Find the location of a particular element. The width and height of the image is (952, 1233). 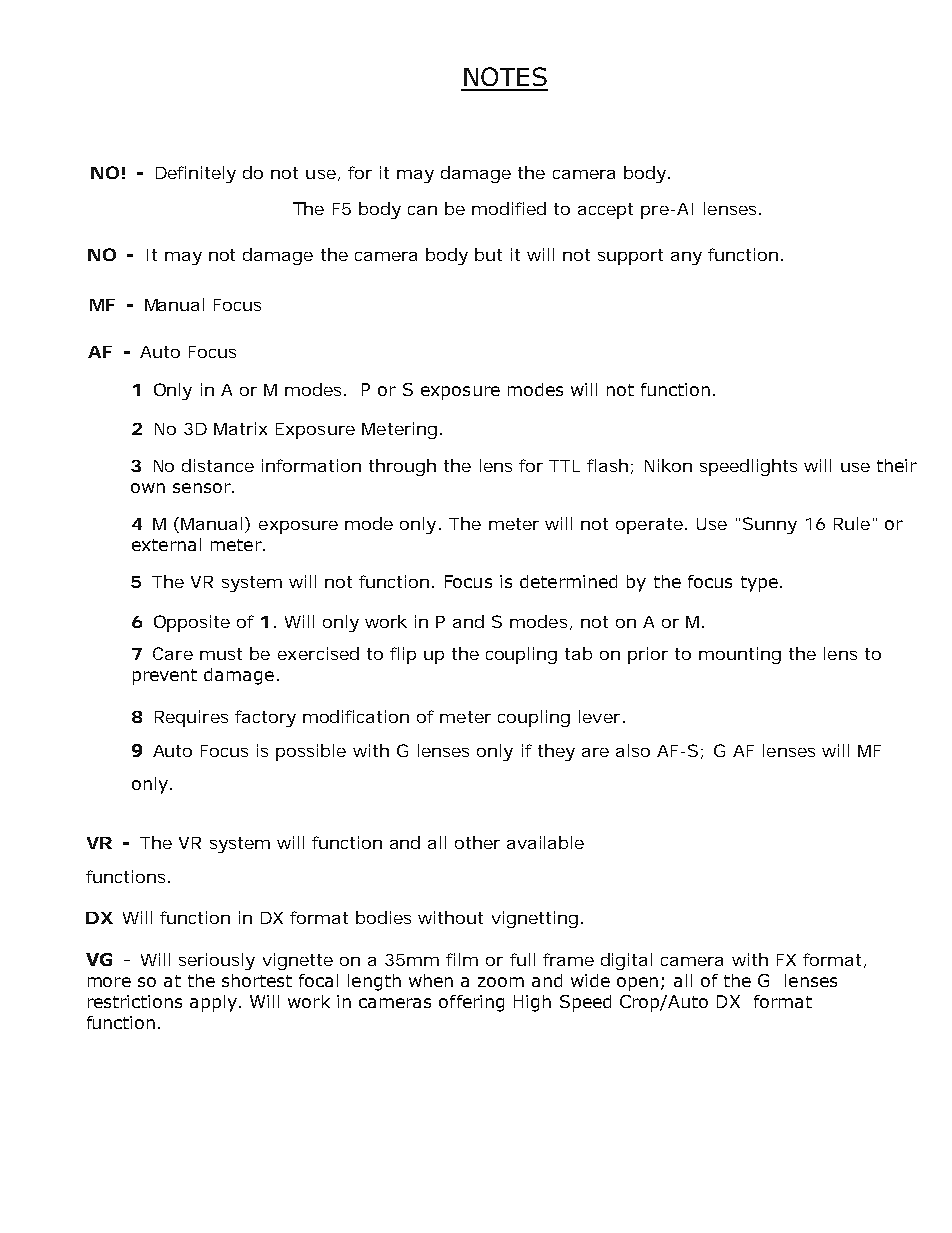

their is located at coordinates (897, 465).
